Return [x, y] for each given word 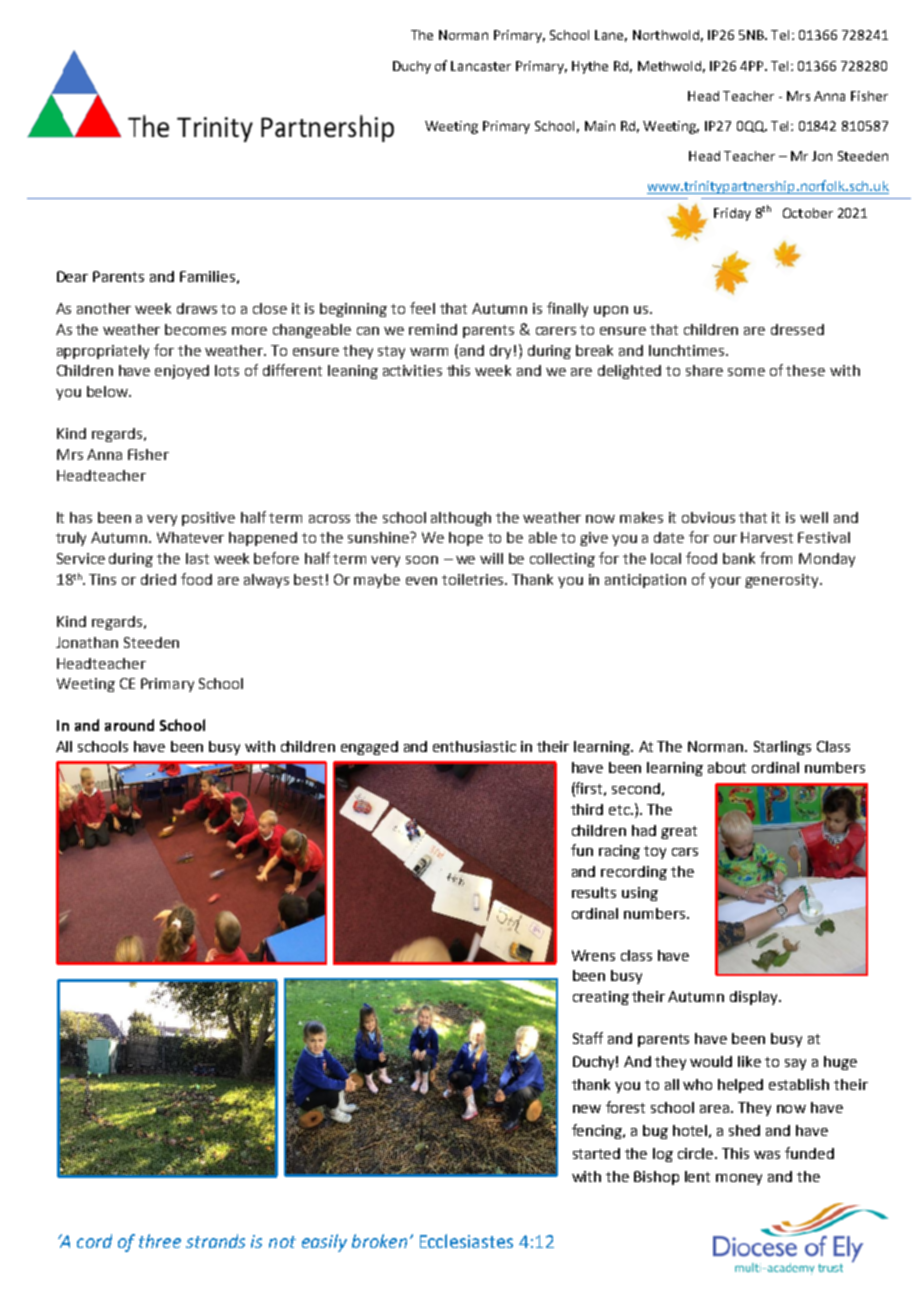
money [739, 1179]
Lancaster [481, 66]
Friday [732, 214]
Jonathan [87, 642]
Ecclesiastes [466, 1241]
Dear [72, 276]
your [725, 582]
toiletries [474, 579]
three [160, 1241]
